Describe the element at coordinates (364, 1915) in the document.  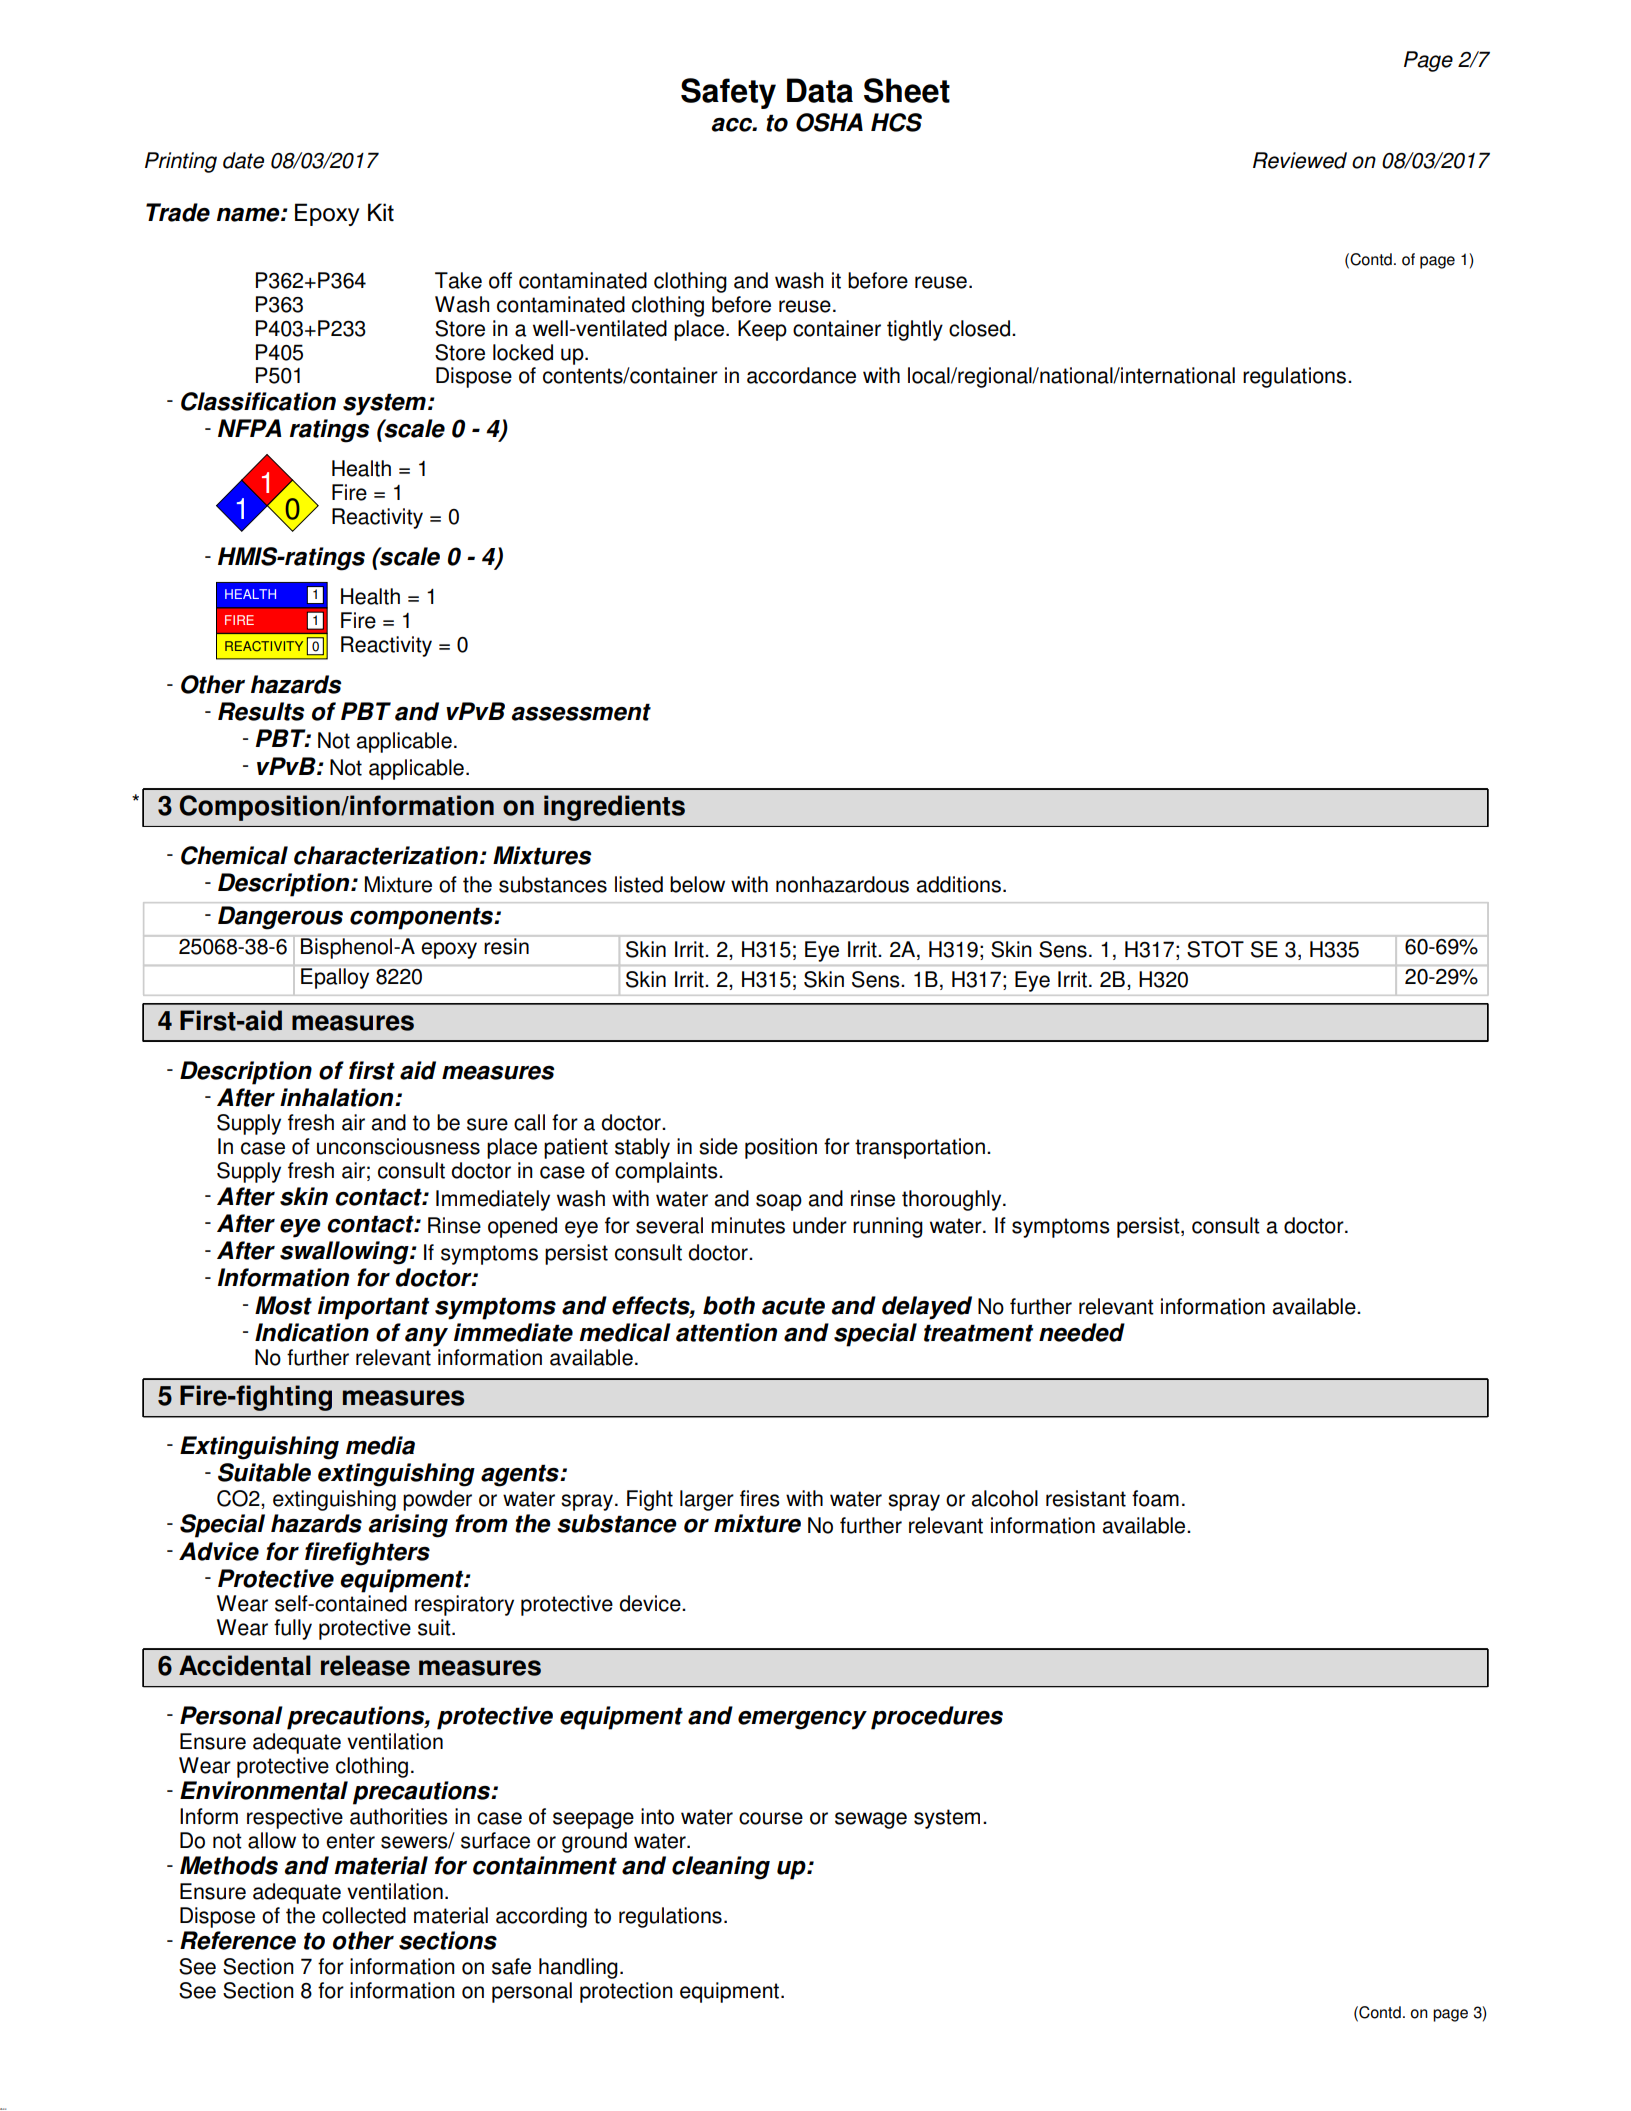
I see `collected` at that location.
